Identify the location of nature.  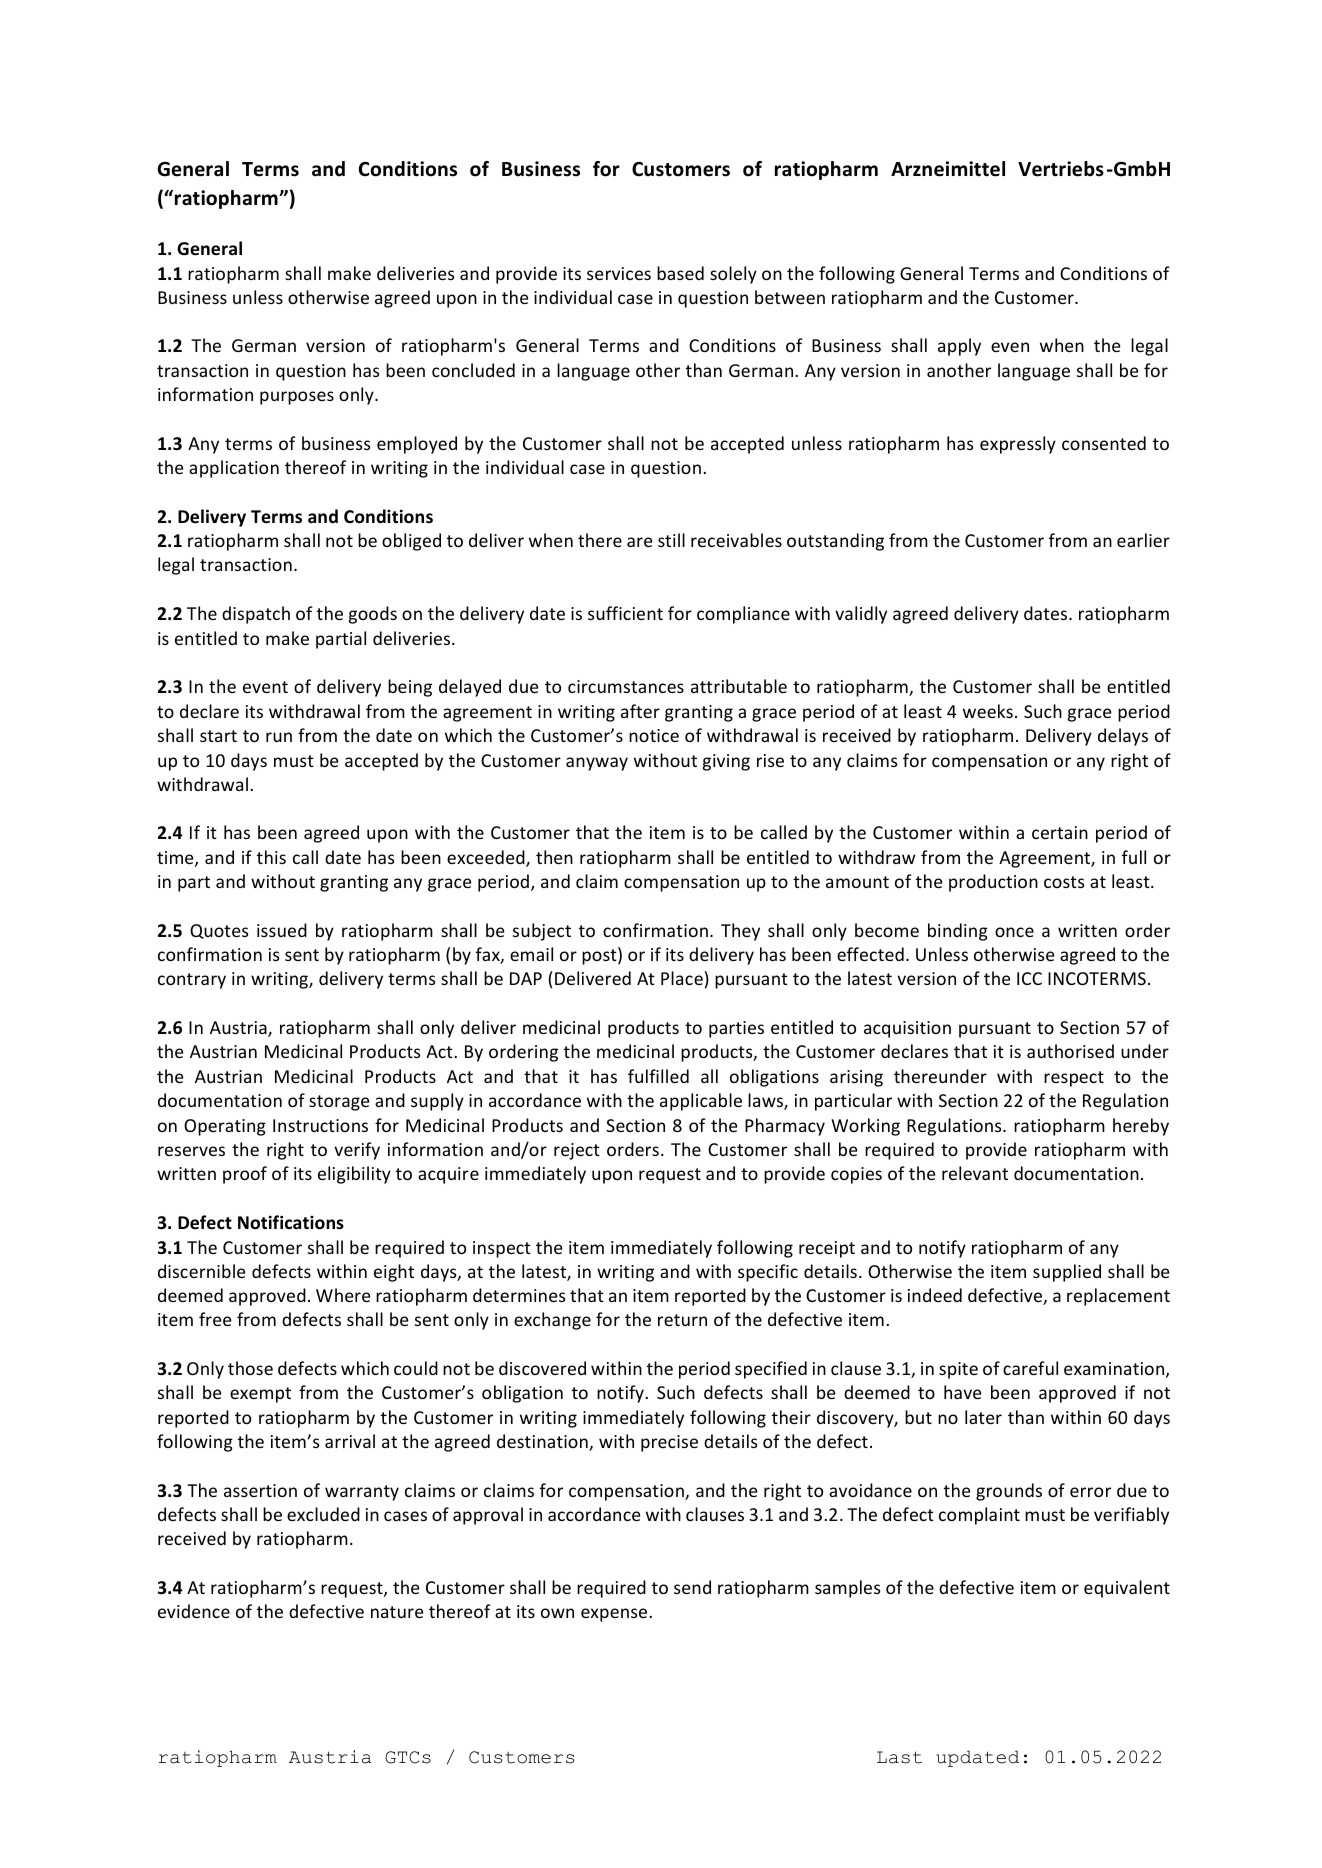
(397, 1612).
